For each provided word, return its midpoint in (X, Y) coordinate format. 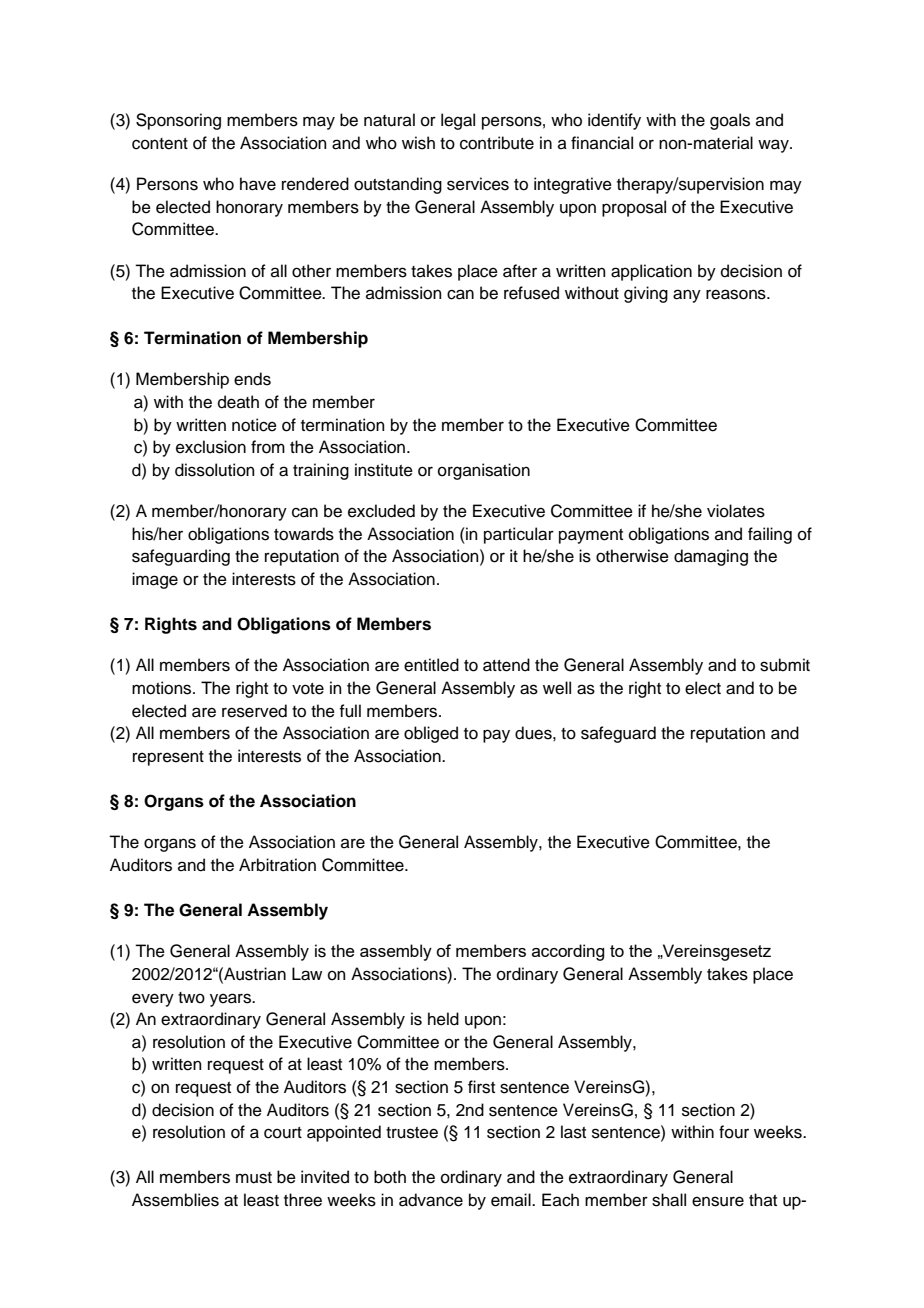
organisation (484, 471)
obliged (431, 734)
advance (431, 1200)
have (258, 184)
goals (730, 121)
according (568, 952)
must (254, 1178)
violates (736, 511)
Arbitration (277, 865)
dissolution (215, 470)
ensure (718, 1201)
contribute (497, 143)
